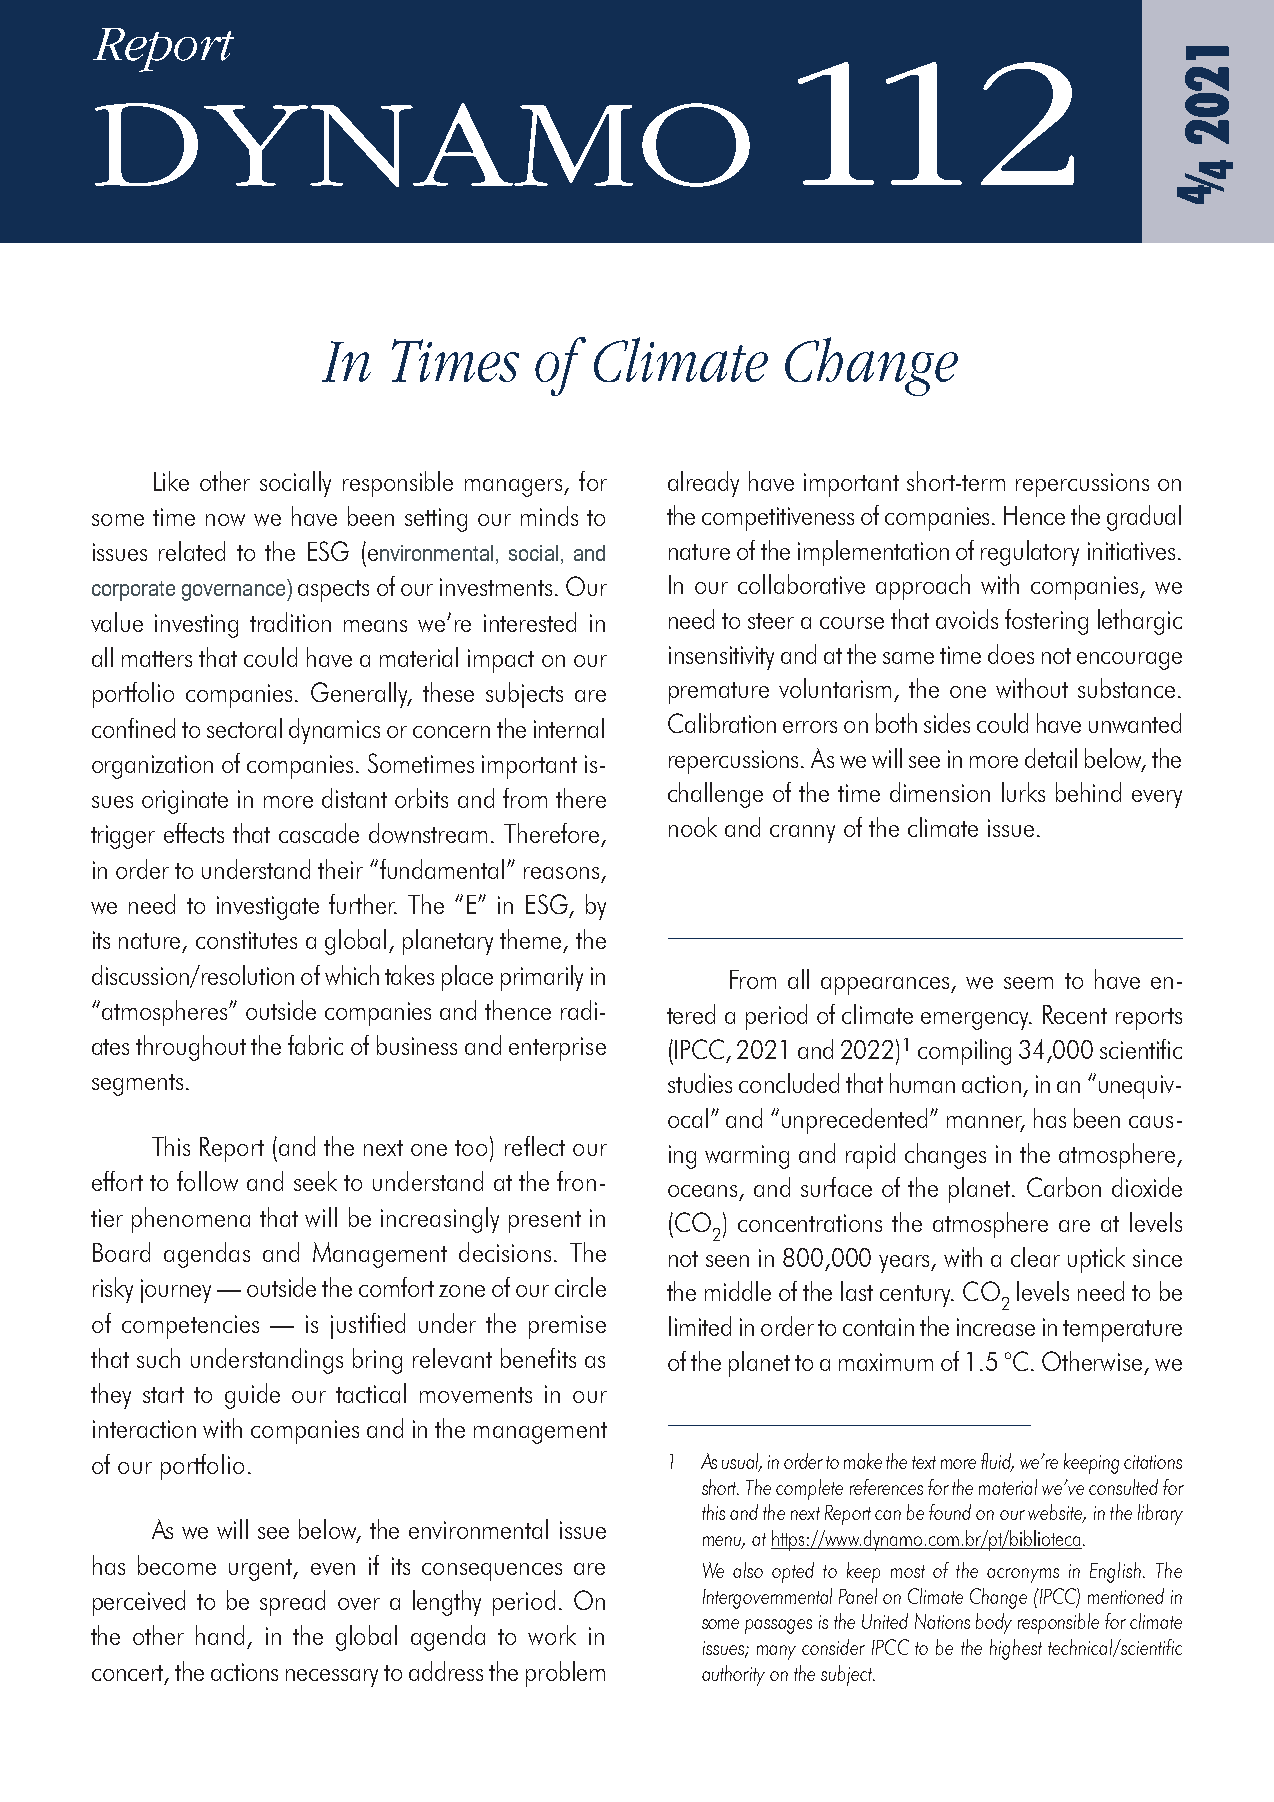 The height and width of the screenshot is (1802, 1274). What do you see at coordinates (315, 1045) in the screenshot?
I see `fabric` at bounding box center [315, 1045].
